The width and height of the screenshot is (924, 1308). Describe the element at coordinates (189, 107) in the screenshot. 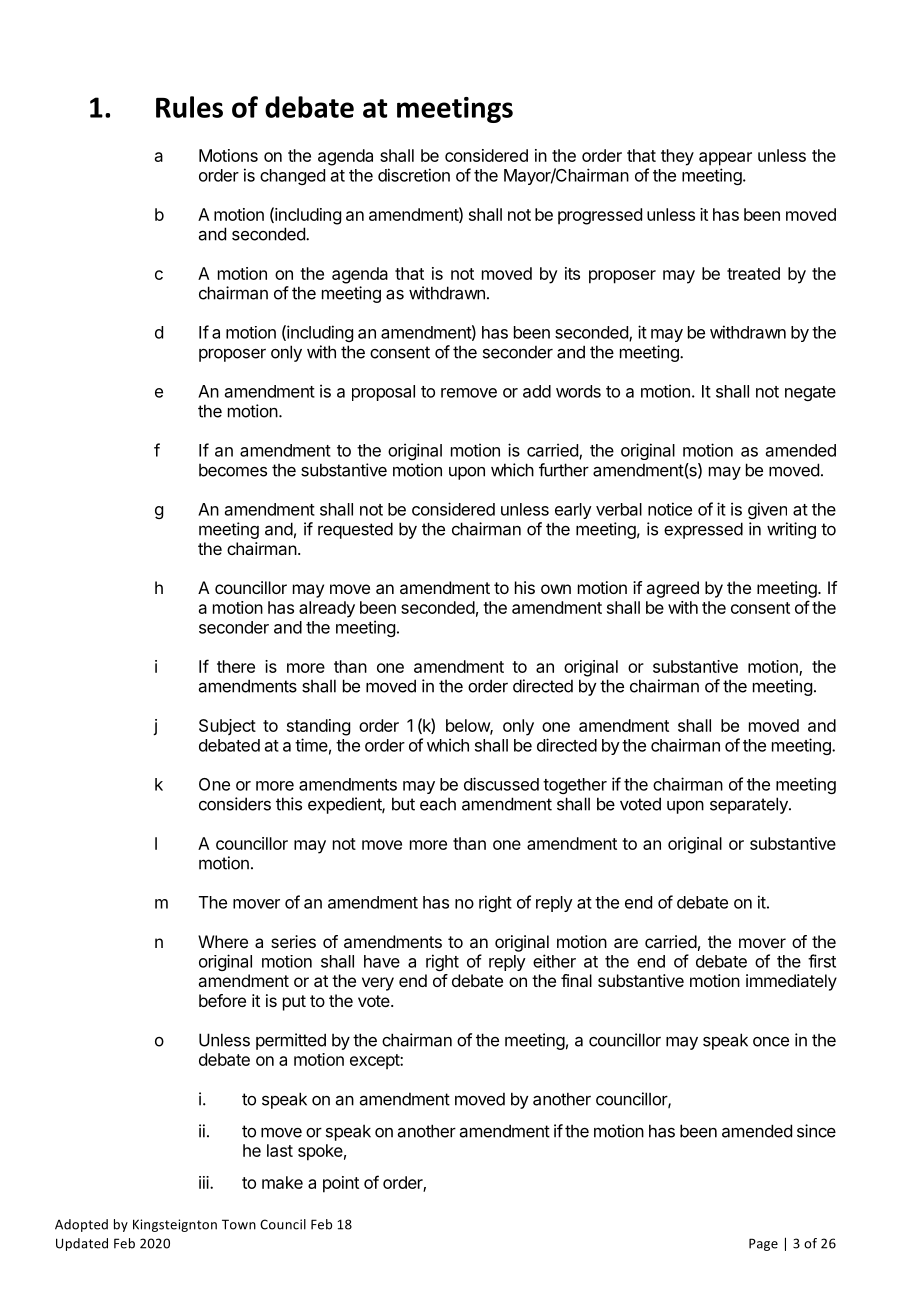

I see `Rules` at that location.
